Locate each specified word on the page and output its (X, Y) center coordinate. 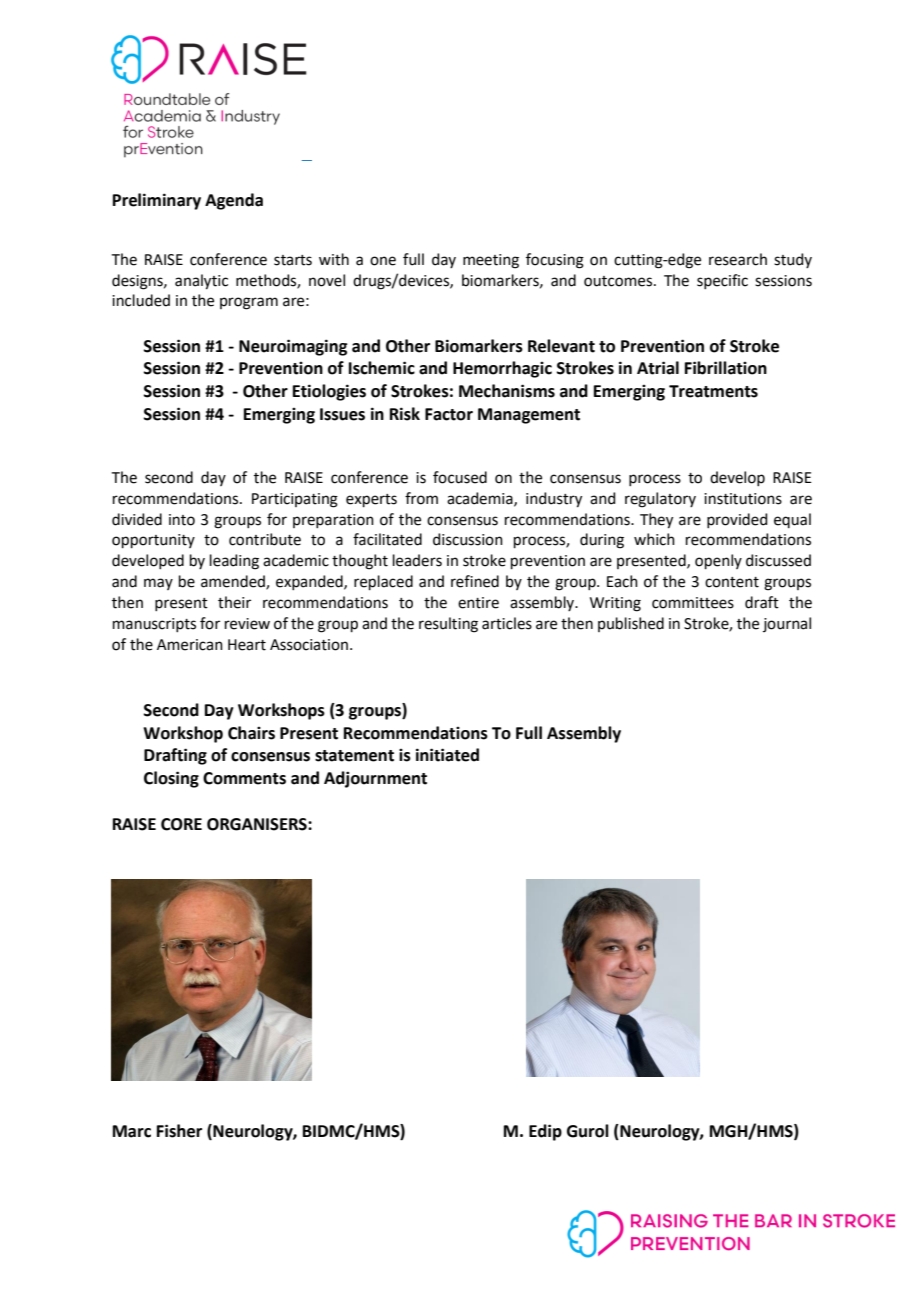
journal (787, 624)
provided (737, 520)
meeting (491, 261)
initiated (447, 755)
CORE (181, 824)
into (182, 520)
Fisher (179, 1131)
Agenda (234, 201)
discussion (468, 539)
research (738, 259)
